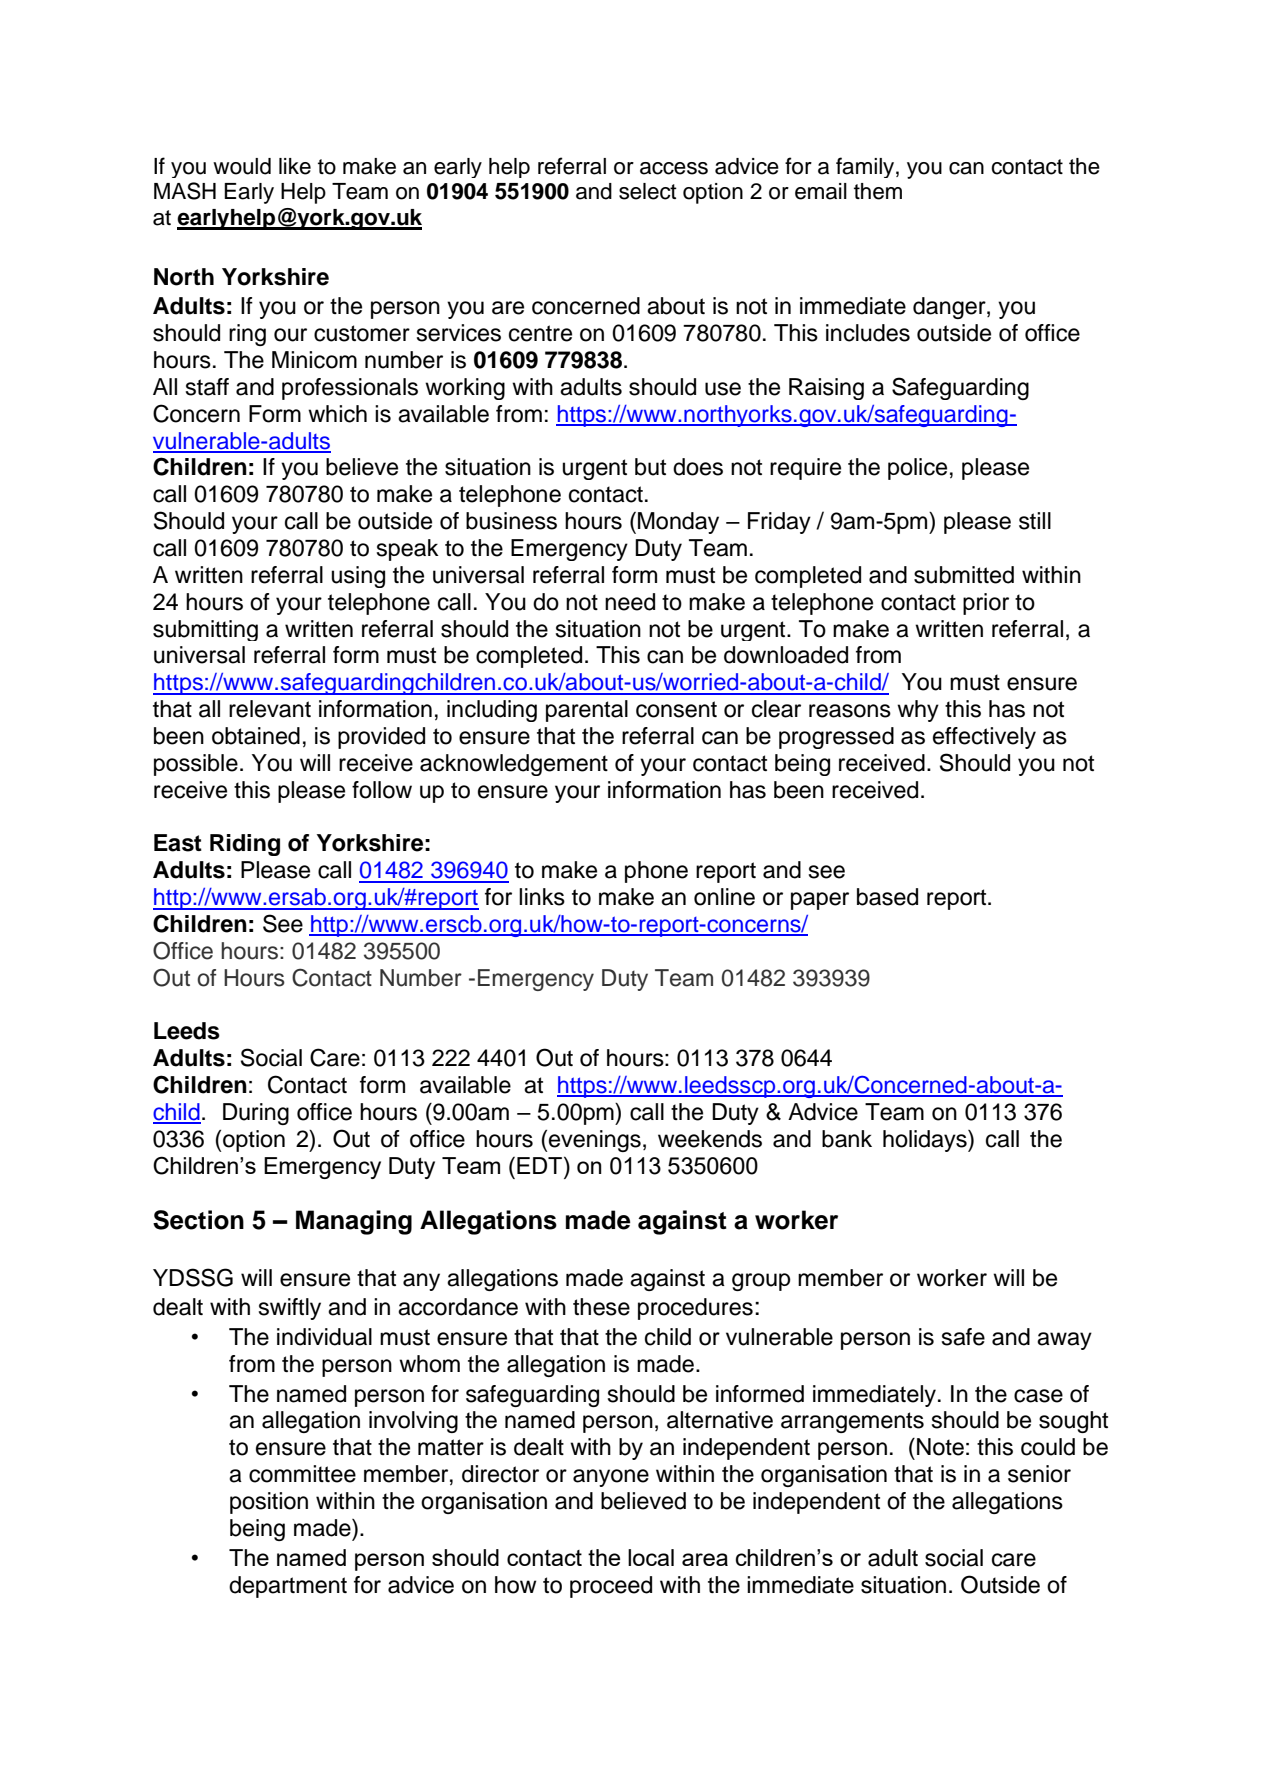 Image resolution: width=1263 pixels, height=1787 pixels. What do you see at coordinates (601, 1307) in the document?
I see `these` at bounding box center [601, 1307].
